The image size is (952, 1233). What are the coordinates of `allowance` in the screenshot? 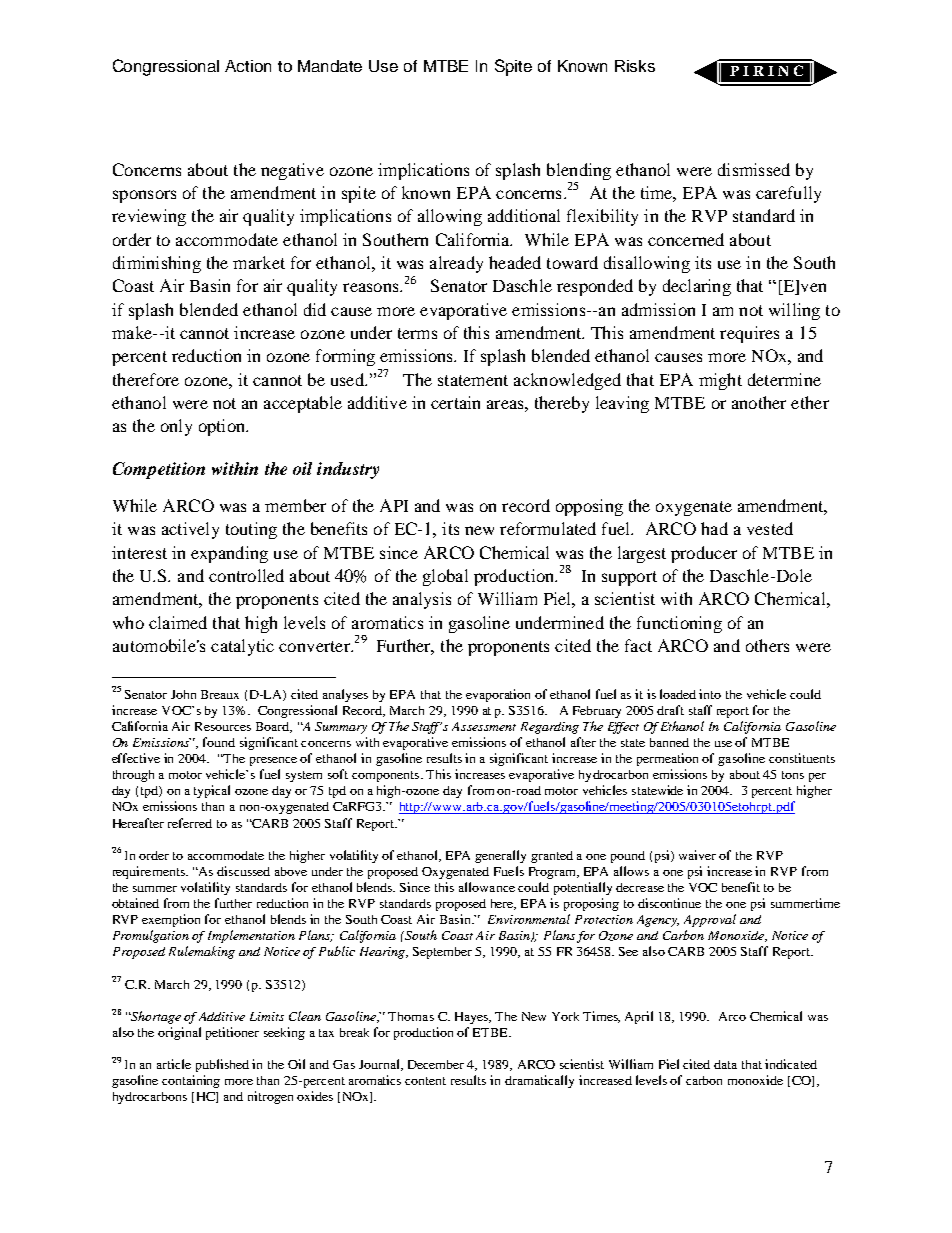 It's located at (487, 887).
